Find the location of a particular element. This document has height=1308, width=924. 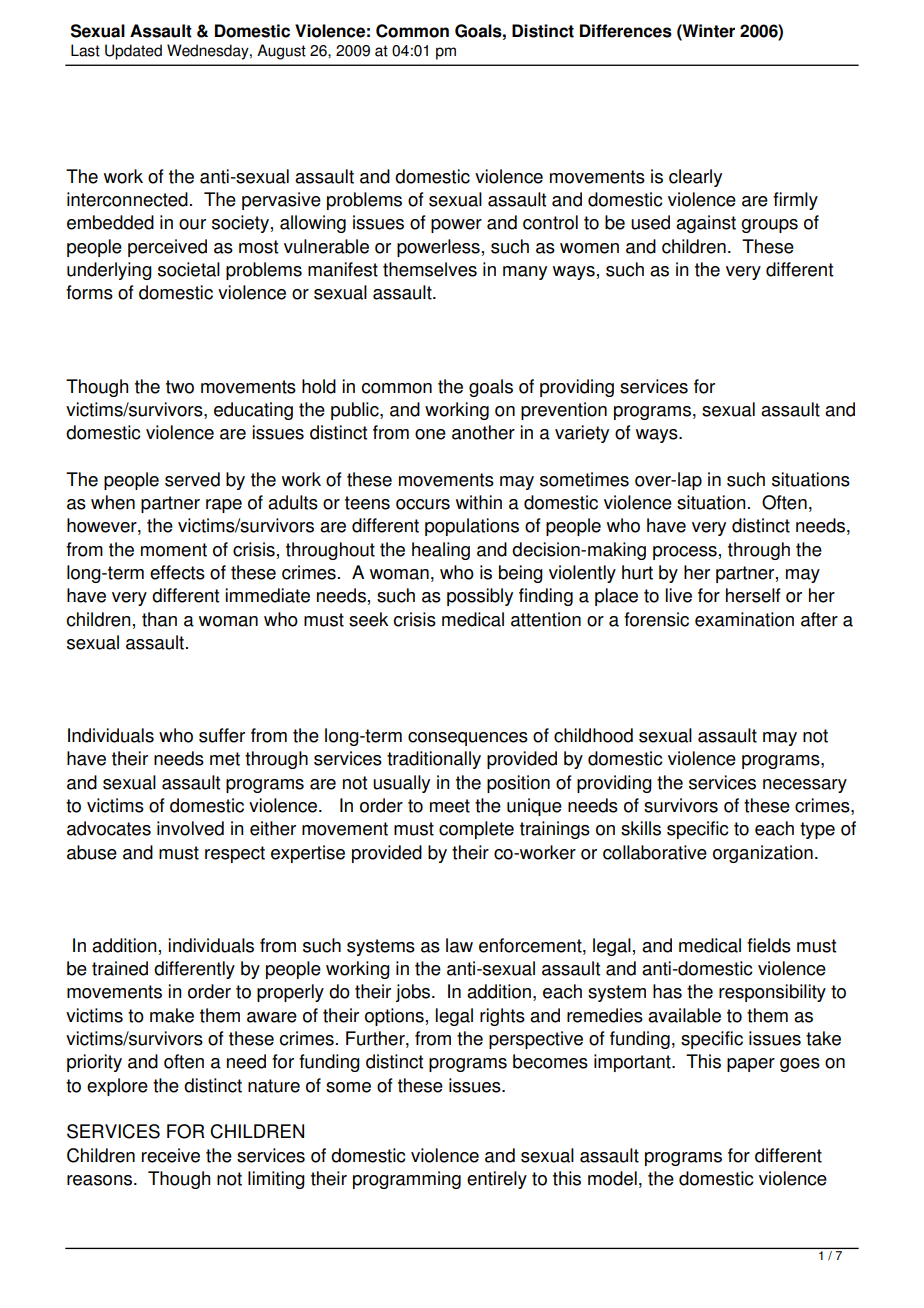

necessary is located at coordinates (805, 786).
